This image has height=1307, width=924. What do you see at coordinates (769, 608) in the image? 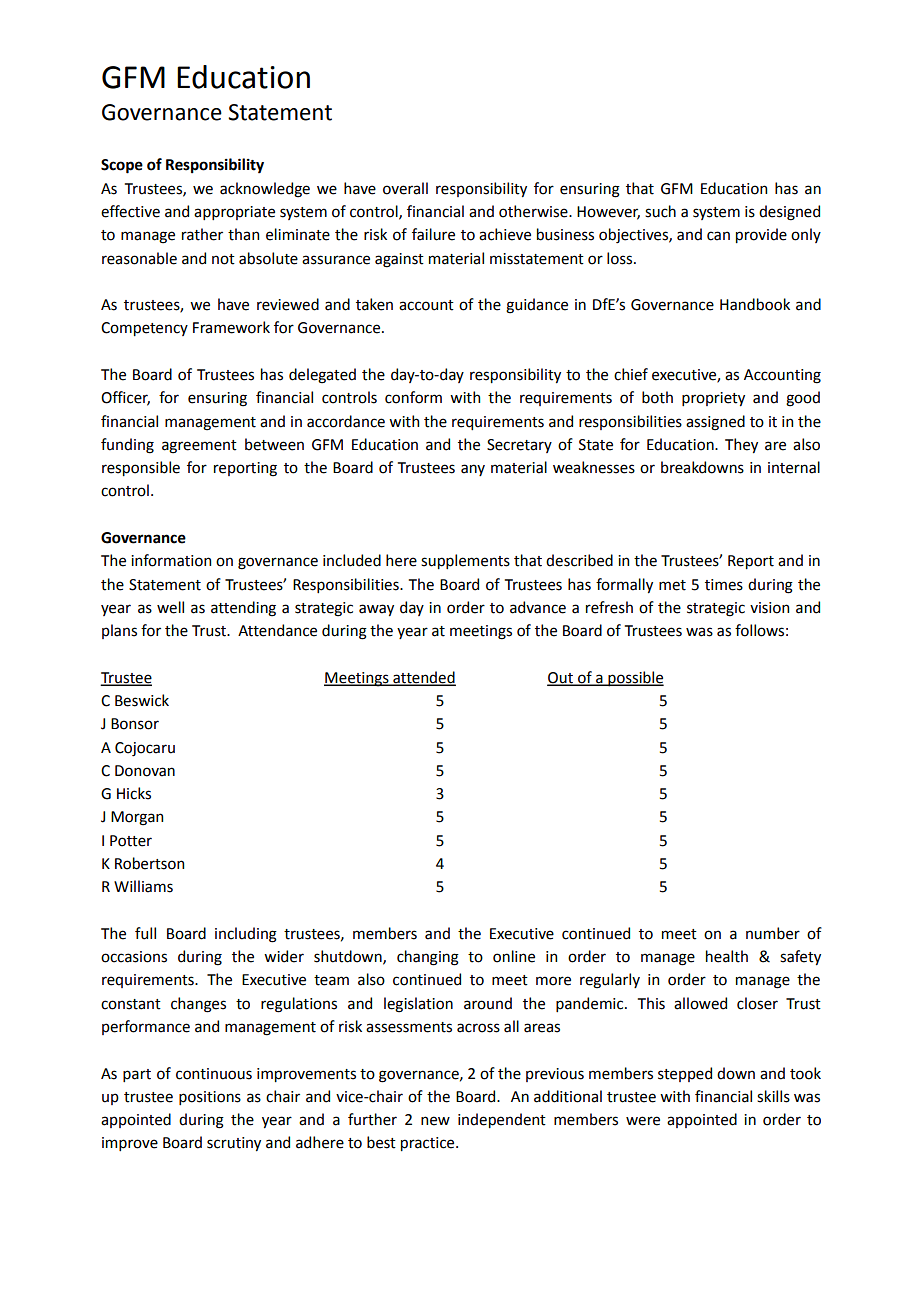
I see `vision` at bounding box center [769, 608].
